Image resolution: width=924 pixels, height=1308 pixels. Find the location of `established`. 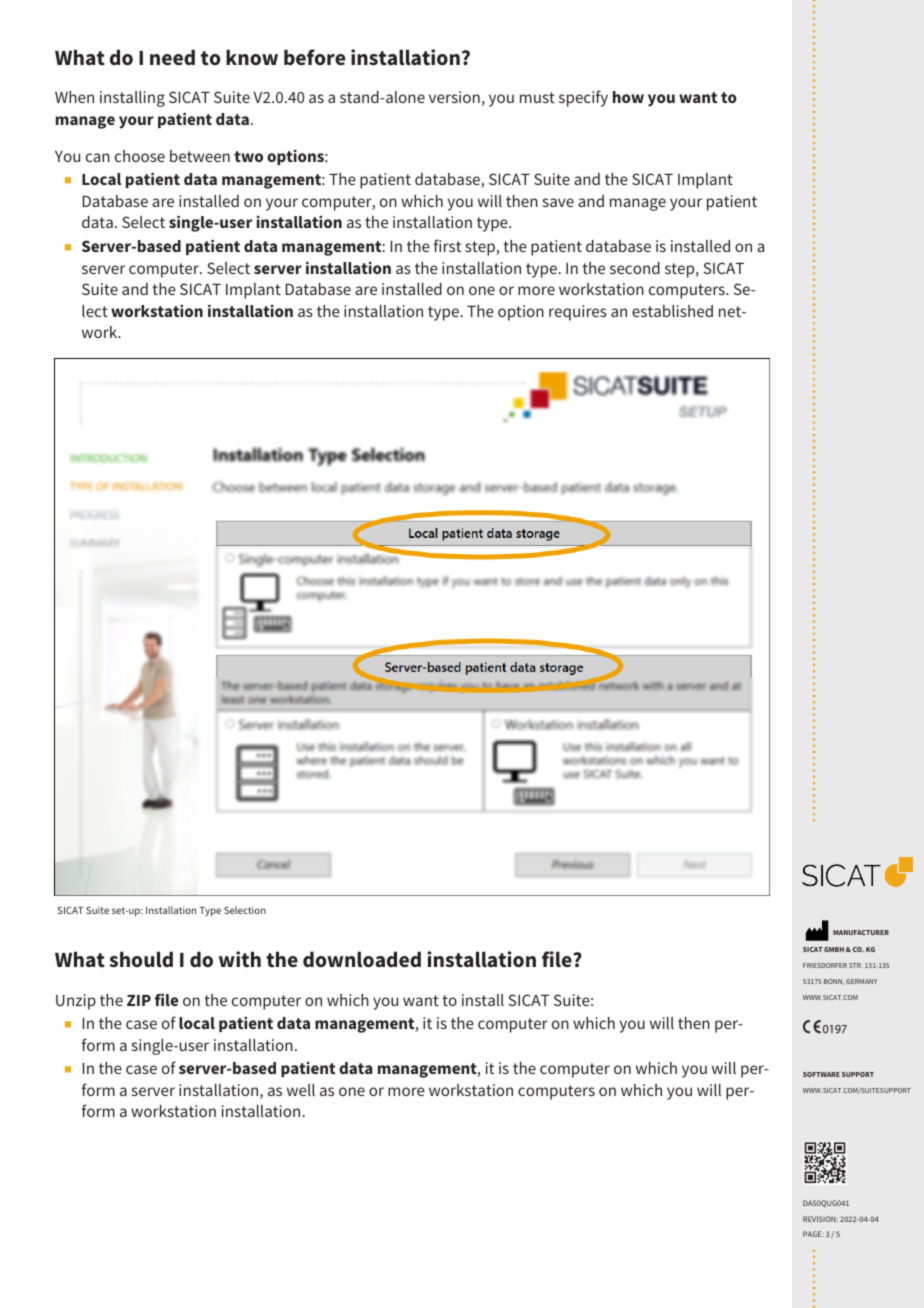

established is located at coordinates (672, 311).
